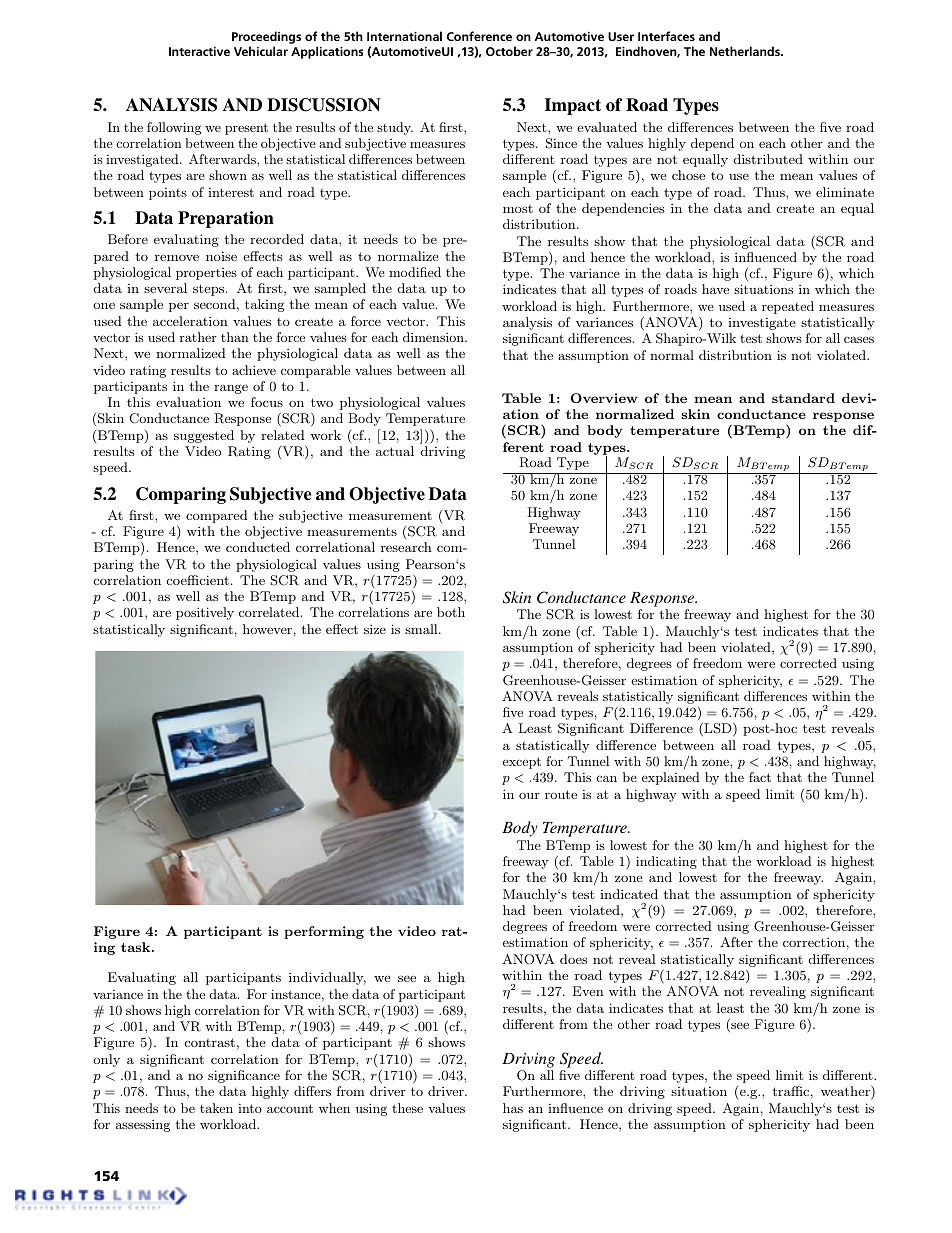 This screenshot has height=1233, width=952. What do you see at coordinates (198, 337) in the screenshot?
I see `rather` at bounding box center [198, 337].
